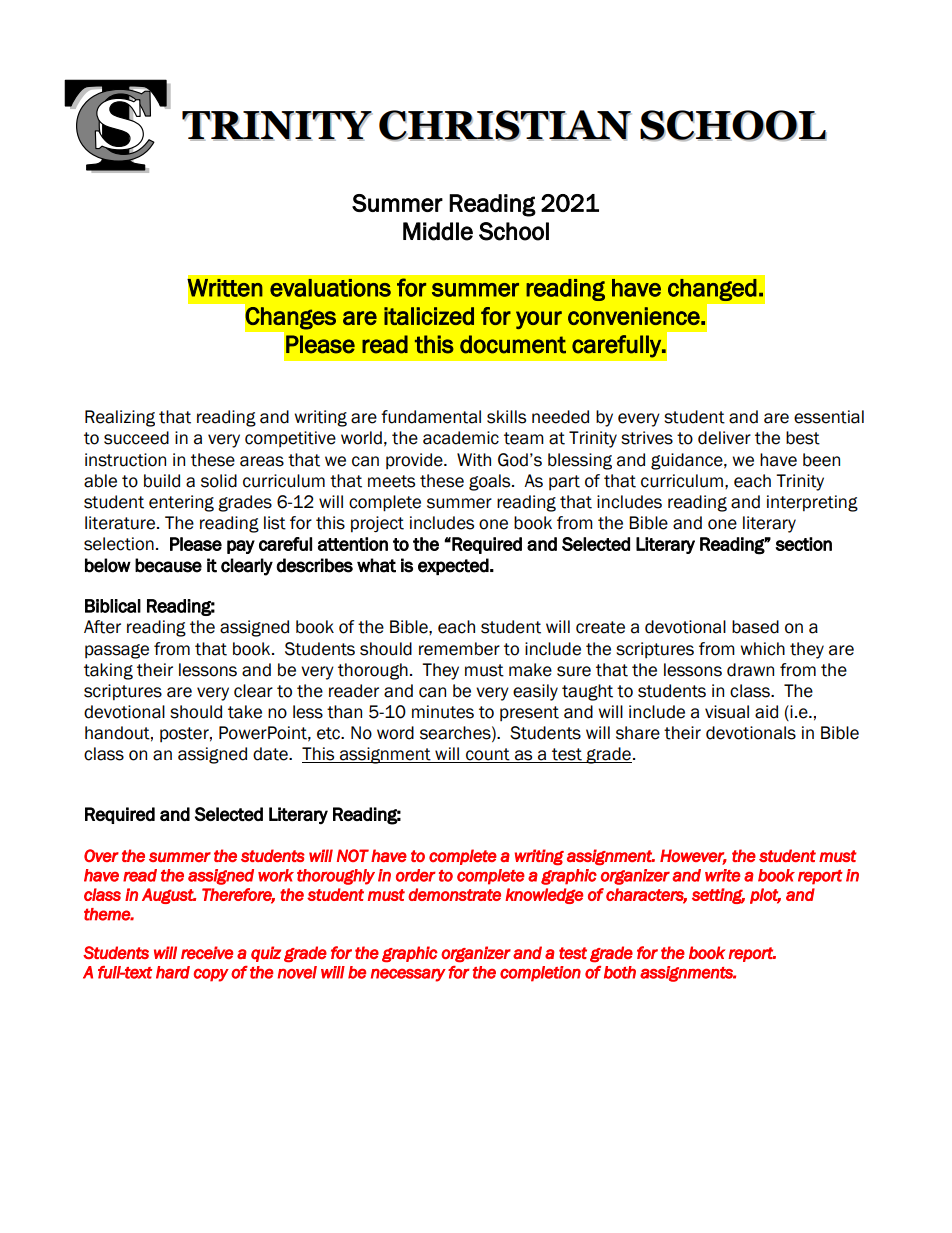  Describe the element at coordinates (271, 754) in the image. I see `date` at that location.
